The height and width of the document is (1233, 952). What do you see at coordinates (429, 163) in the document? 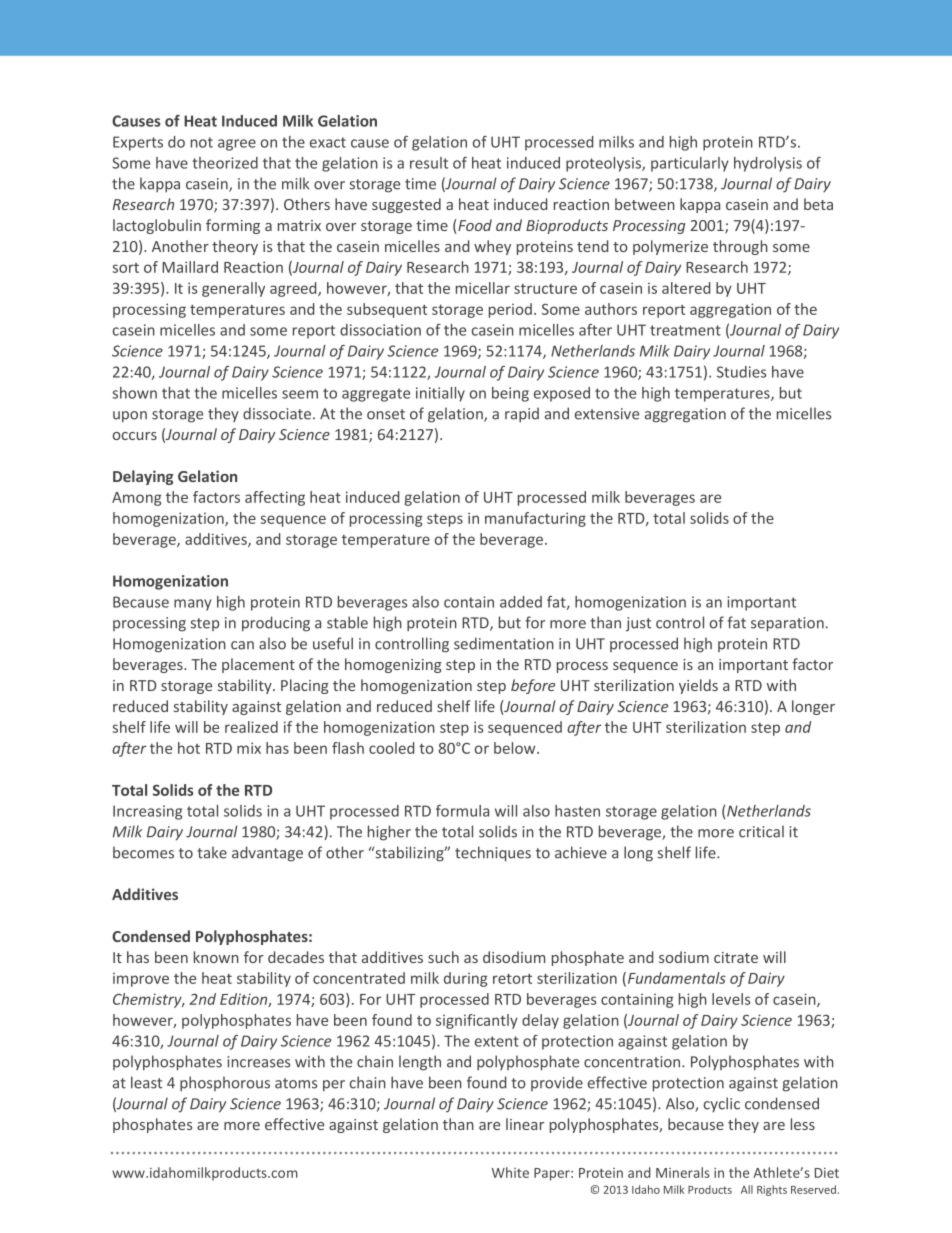
I see `result` at bounding box center [429, 163].
